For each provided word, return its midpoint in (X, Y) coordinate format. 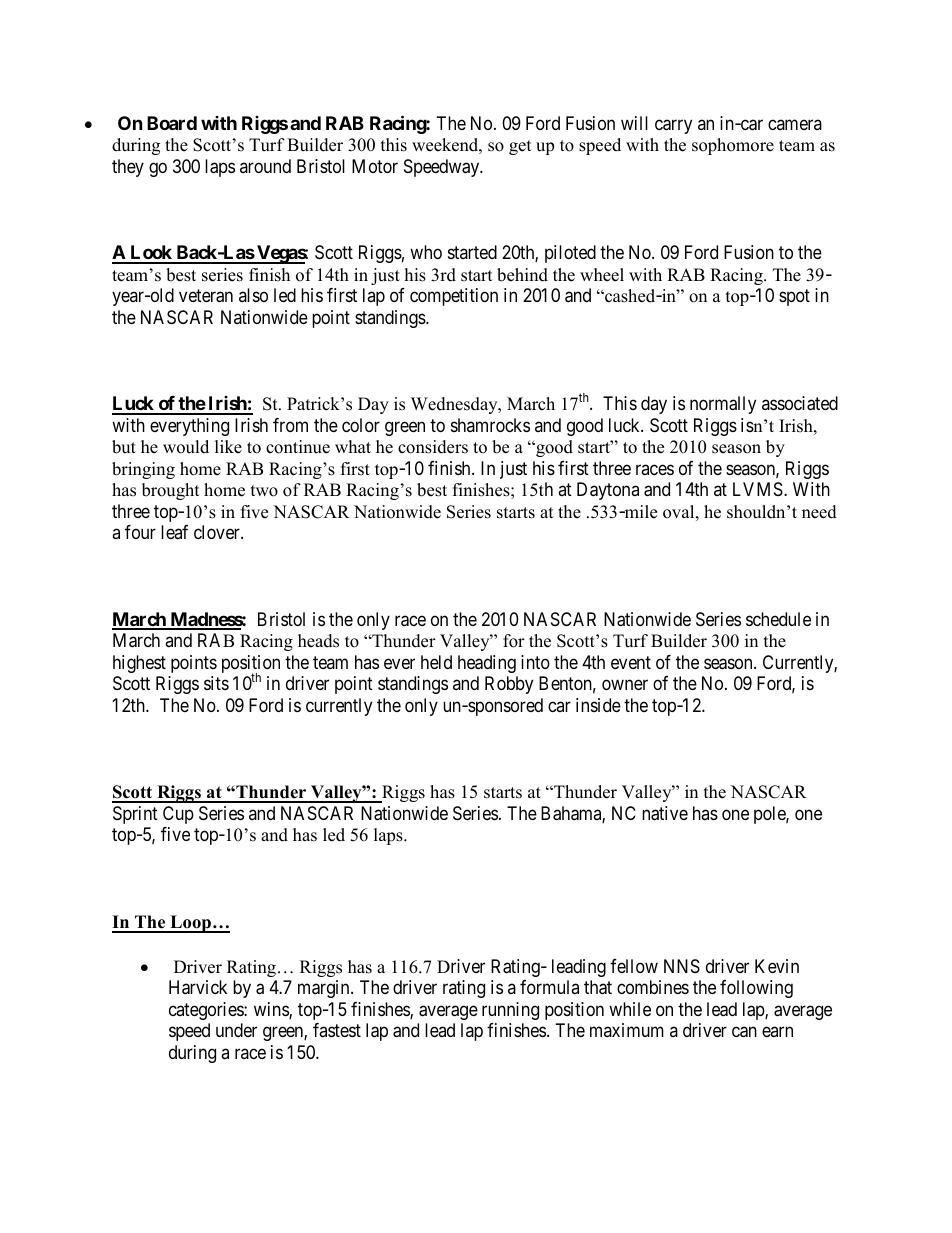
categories (207, 1011)
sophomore (733, 146)
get (520, 147)
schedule (778, 619)
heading (487, 664)
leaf (174, 532)
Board (172, 123)
